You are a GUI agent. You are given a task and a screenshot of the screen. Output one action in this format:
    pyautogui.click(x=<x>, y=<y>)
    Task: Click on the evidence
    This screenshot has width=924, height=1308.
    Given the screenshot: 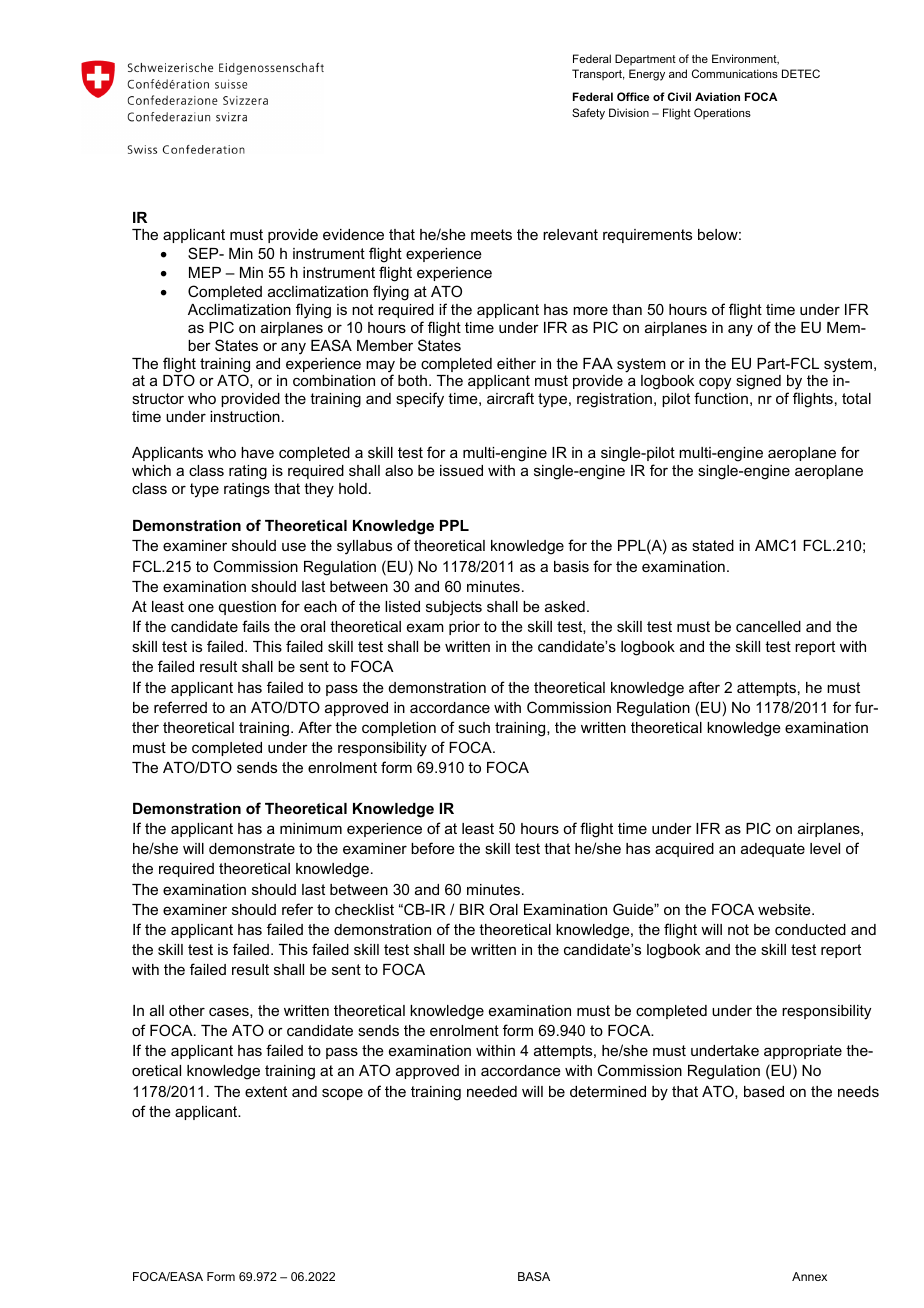 What is the action you would take?
    pyautogui.click(x=353, y=234)
